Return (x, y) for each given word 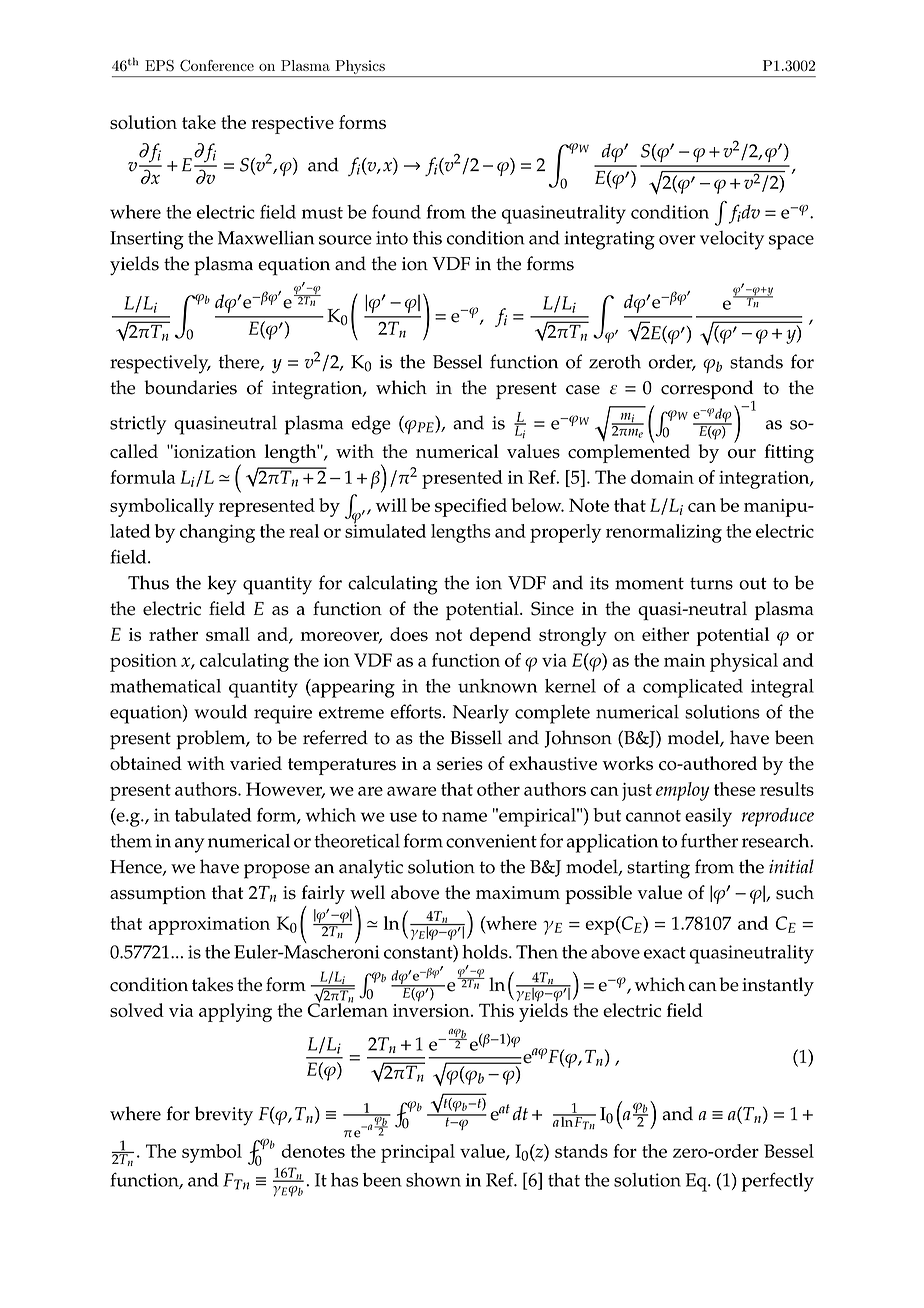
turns (711, 583)
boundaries (190, 387)
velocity (732, 240)
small (228, 634)
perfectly (778, 1182)
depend (500, 636)
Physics (360, 67)
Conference (217, 66)
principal (418, 1153)
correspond (708, 391)
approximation (209, 926)
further (709, 840)
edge (371, 425)
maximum (518, 892)
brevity (224, 1116)
